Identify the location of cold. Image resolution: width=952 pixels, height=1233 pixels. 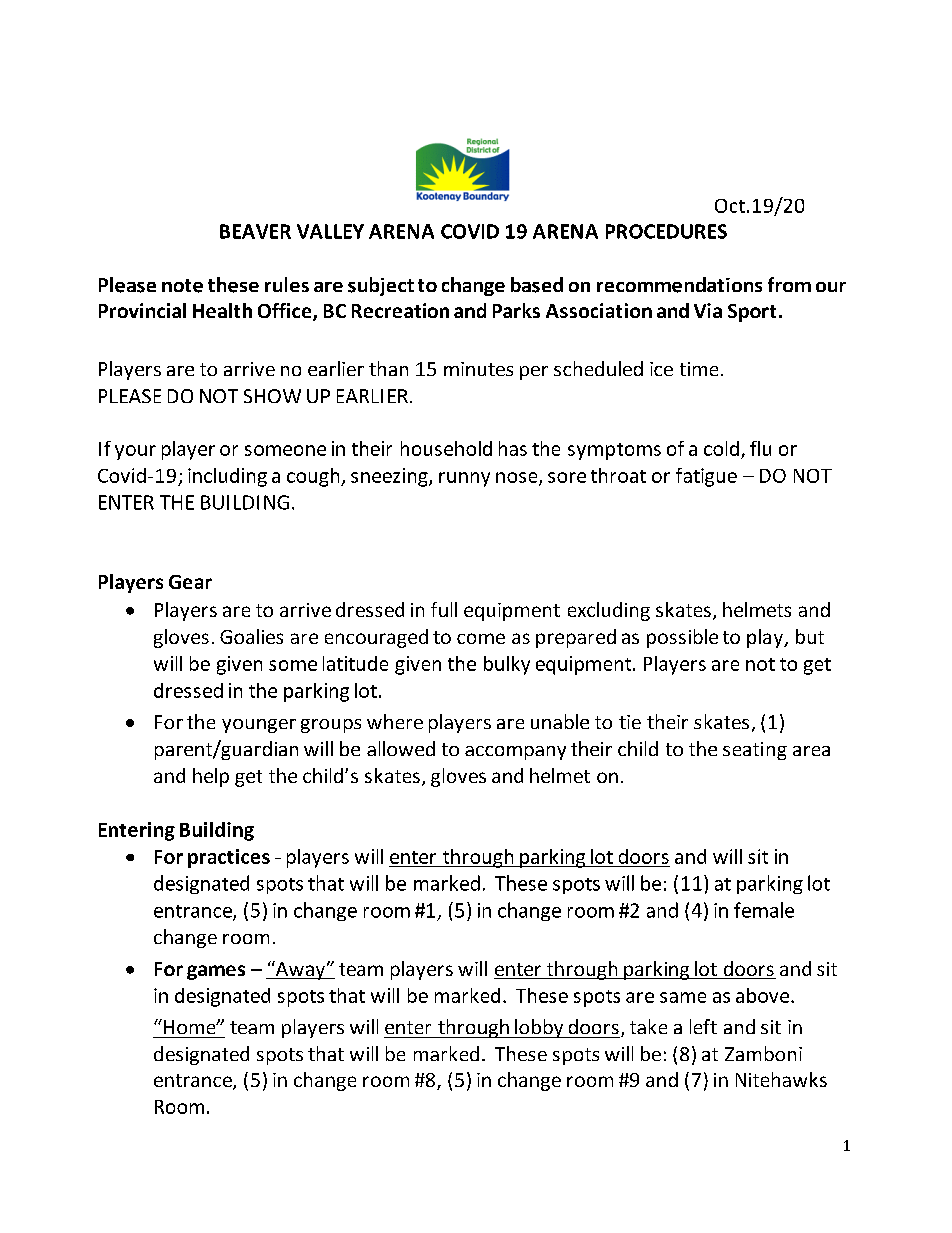
(721, 448).
